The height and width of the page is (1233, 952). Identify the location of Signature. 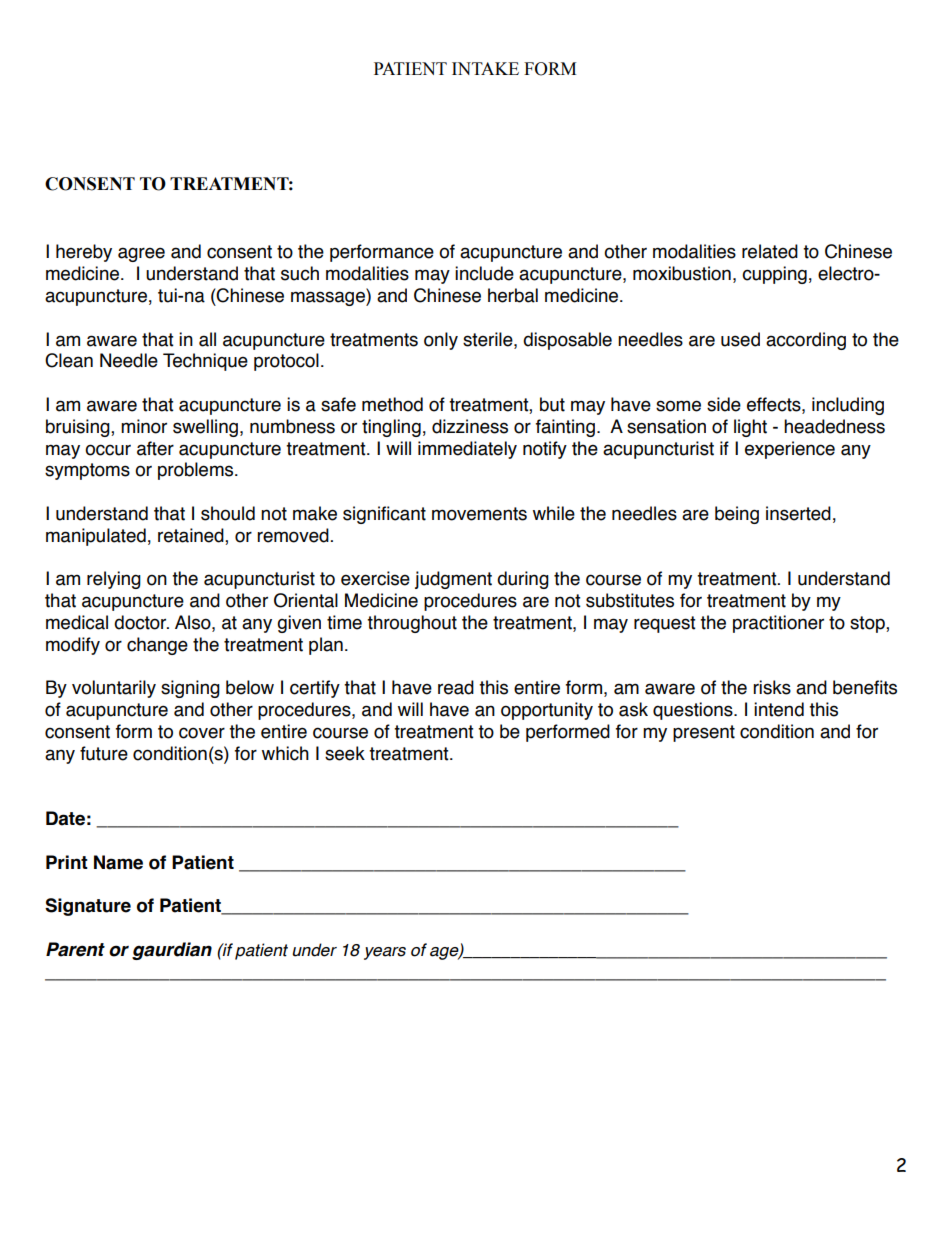
(88, 907).
